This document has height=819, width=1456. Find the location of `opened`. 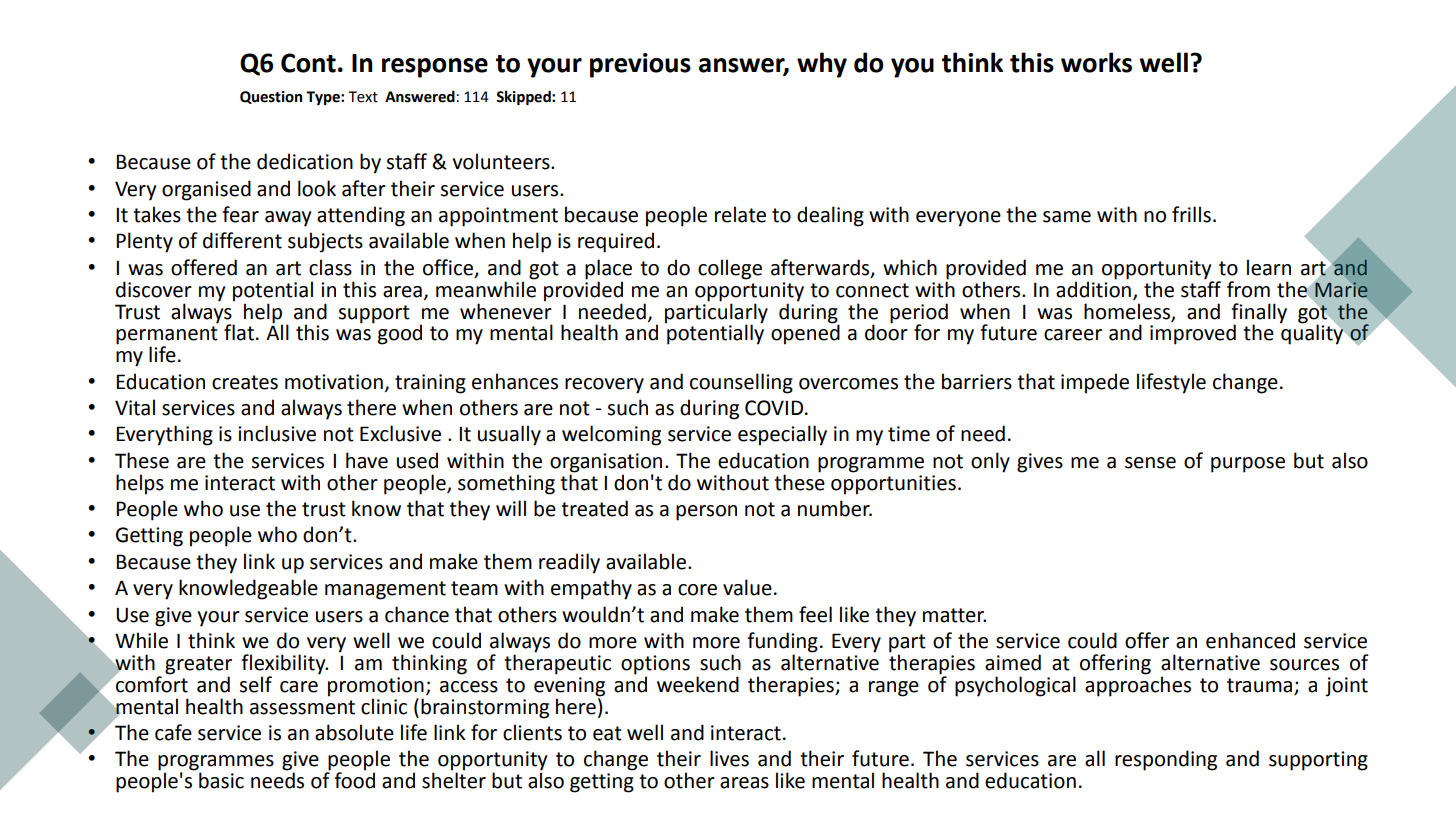

opened is located at coordinates (805, 333).
